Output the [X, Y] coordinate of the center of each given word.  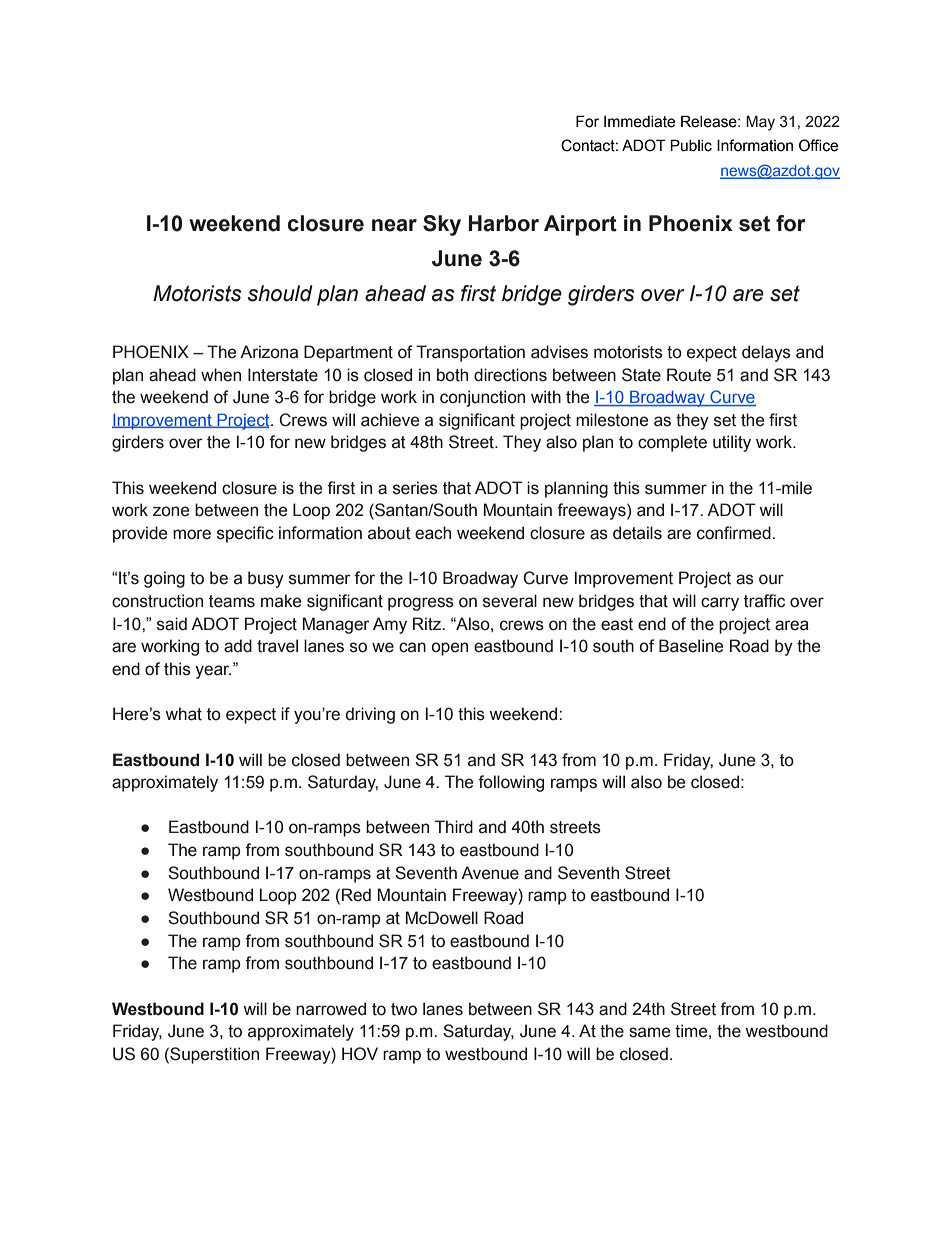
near [394, 225]
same [649, 1032]
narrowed [331, 1009]
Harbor [504, 223]
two [404, 1009]
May [760, 123]
